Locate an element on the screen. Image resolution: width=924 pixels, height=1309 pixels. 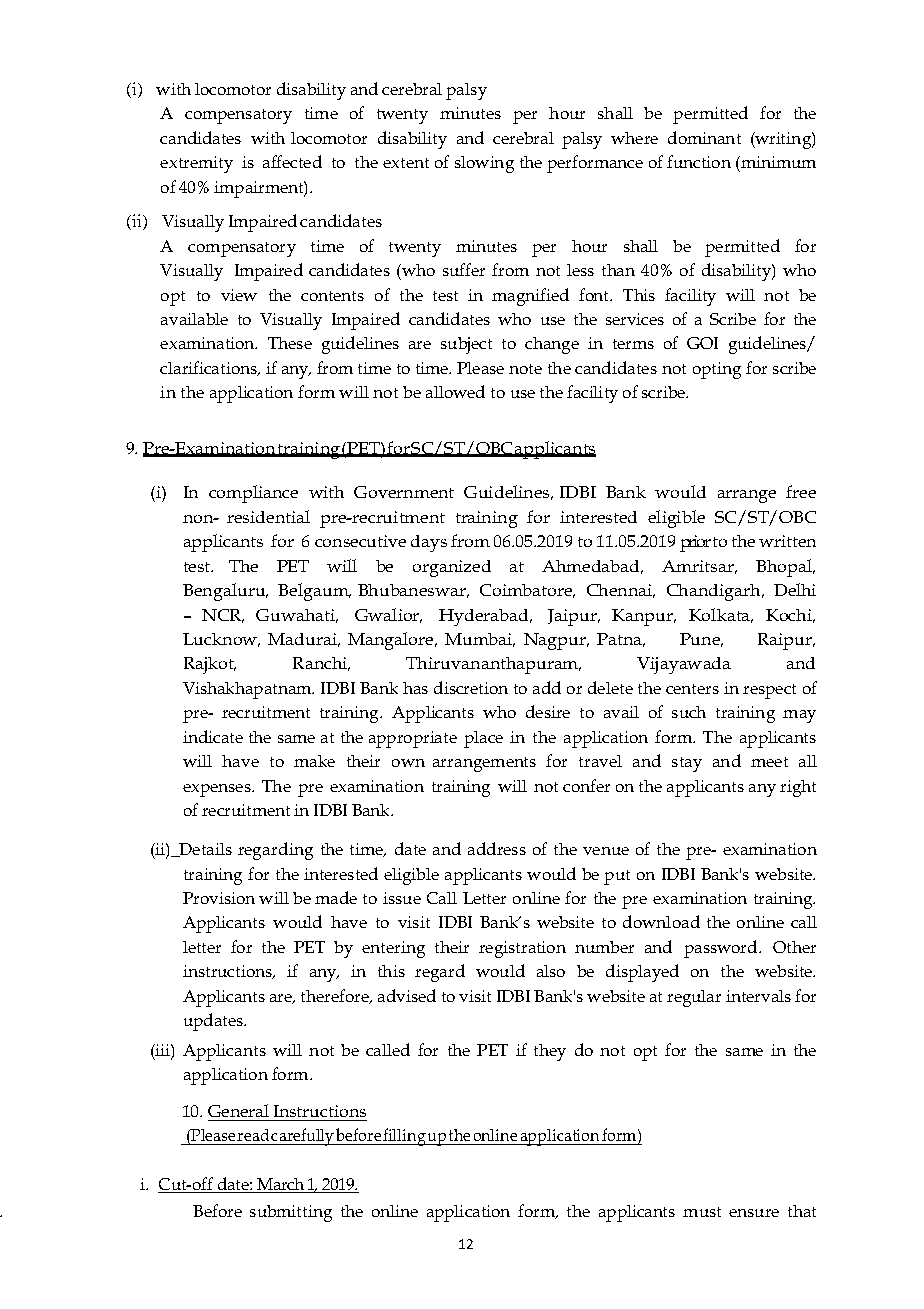
discretion is located at coordinates (471, 687).
